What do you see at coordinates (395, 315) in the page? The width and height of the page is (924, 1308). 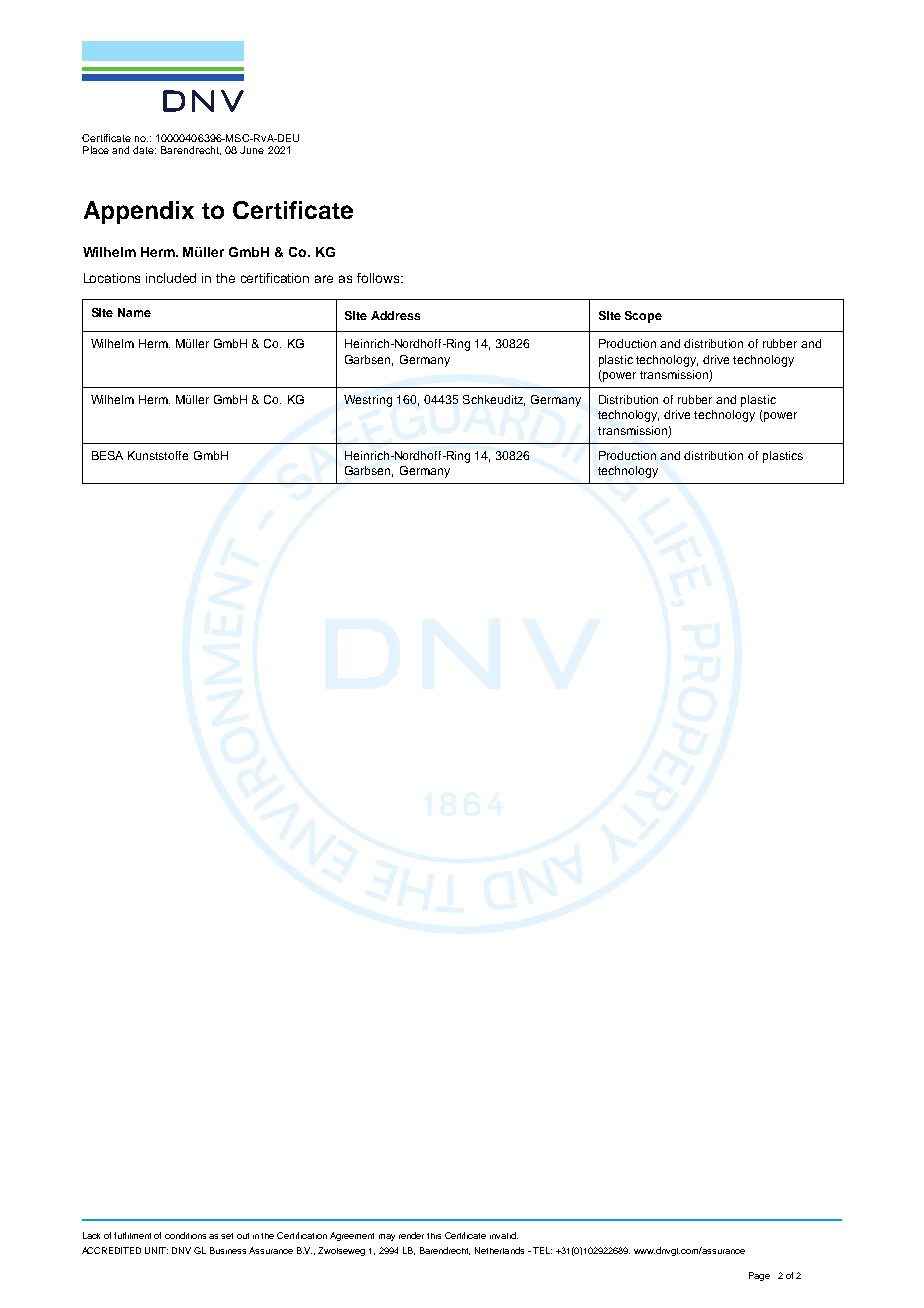 I see `Address` at bounding box center [395, 315].
